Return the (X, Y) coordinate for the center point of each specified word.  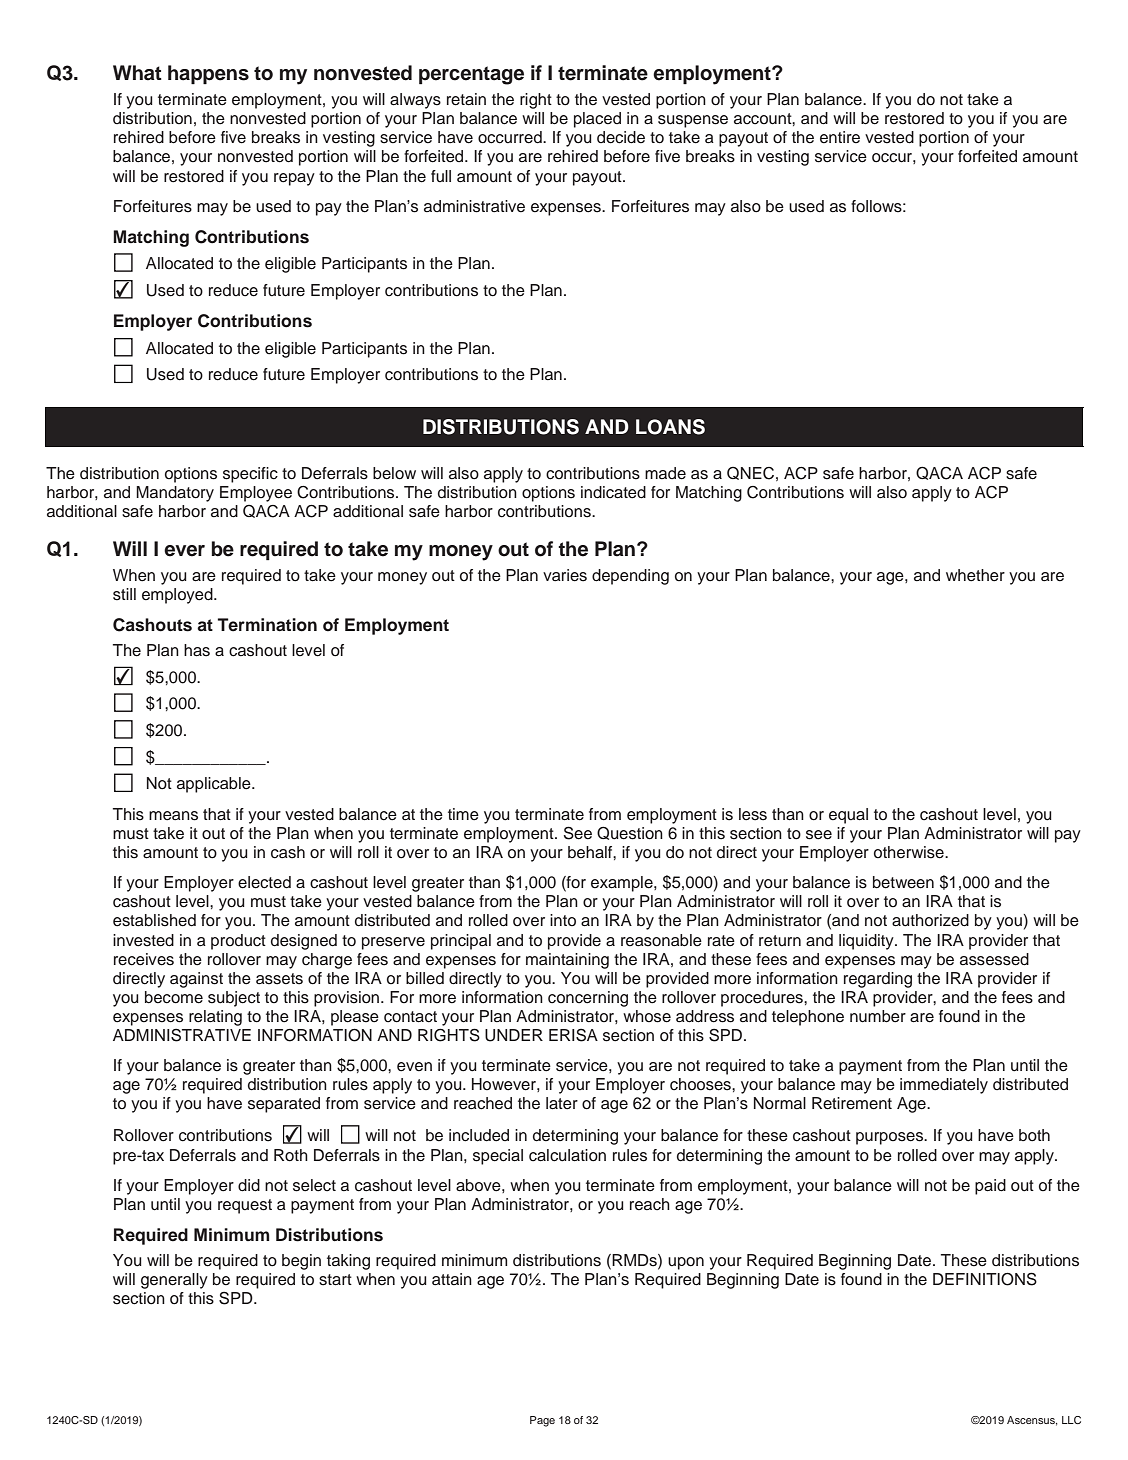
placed (597, 120)
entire (840, 137)
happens (208, 74)
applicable (215, 785)
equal (848, 816)
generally (174, 1281)
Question (630, 833)
